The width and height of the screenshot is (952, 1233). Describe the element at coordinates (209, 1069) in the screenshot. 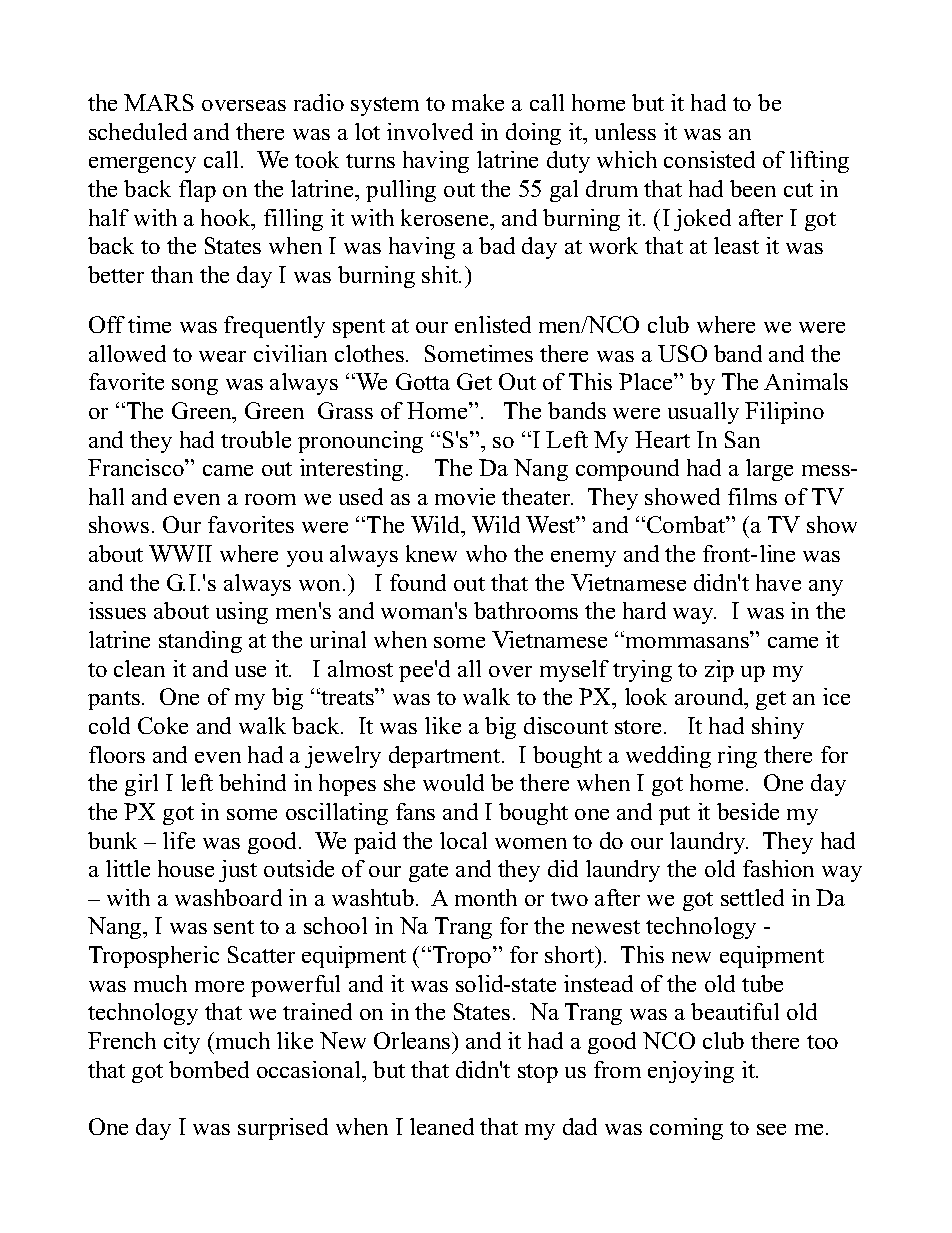

I see `bombed` at that location.
